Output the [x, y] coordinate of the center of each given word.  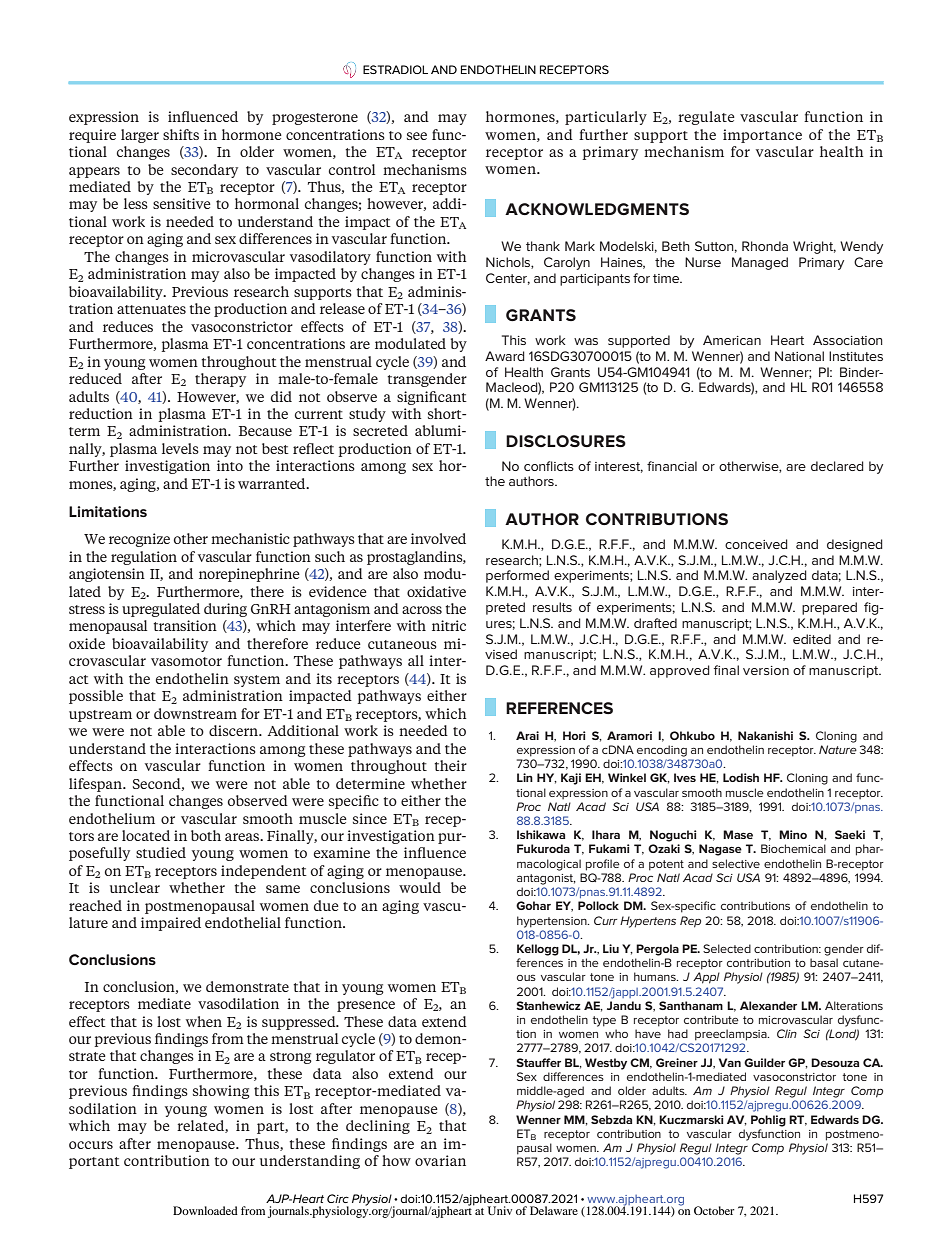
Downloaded [205, 1210]
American [732, 340]
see [417, 136]
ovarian [440, 1160]
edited [812, 639]
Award [505, 356]
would [420, 887]
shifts [181, 134]
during [225, 610]
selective [736, 863]
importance [762, 136]
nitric [449, 625]
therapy [220, 380]
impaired [171, 924]
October [714, 1210]
